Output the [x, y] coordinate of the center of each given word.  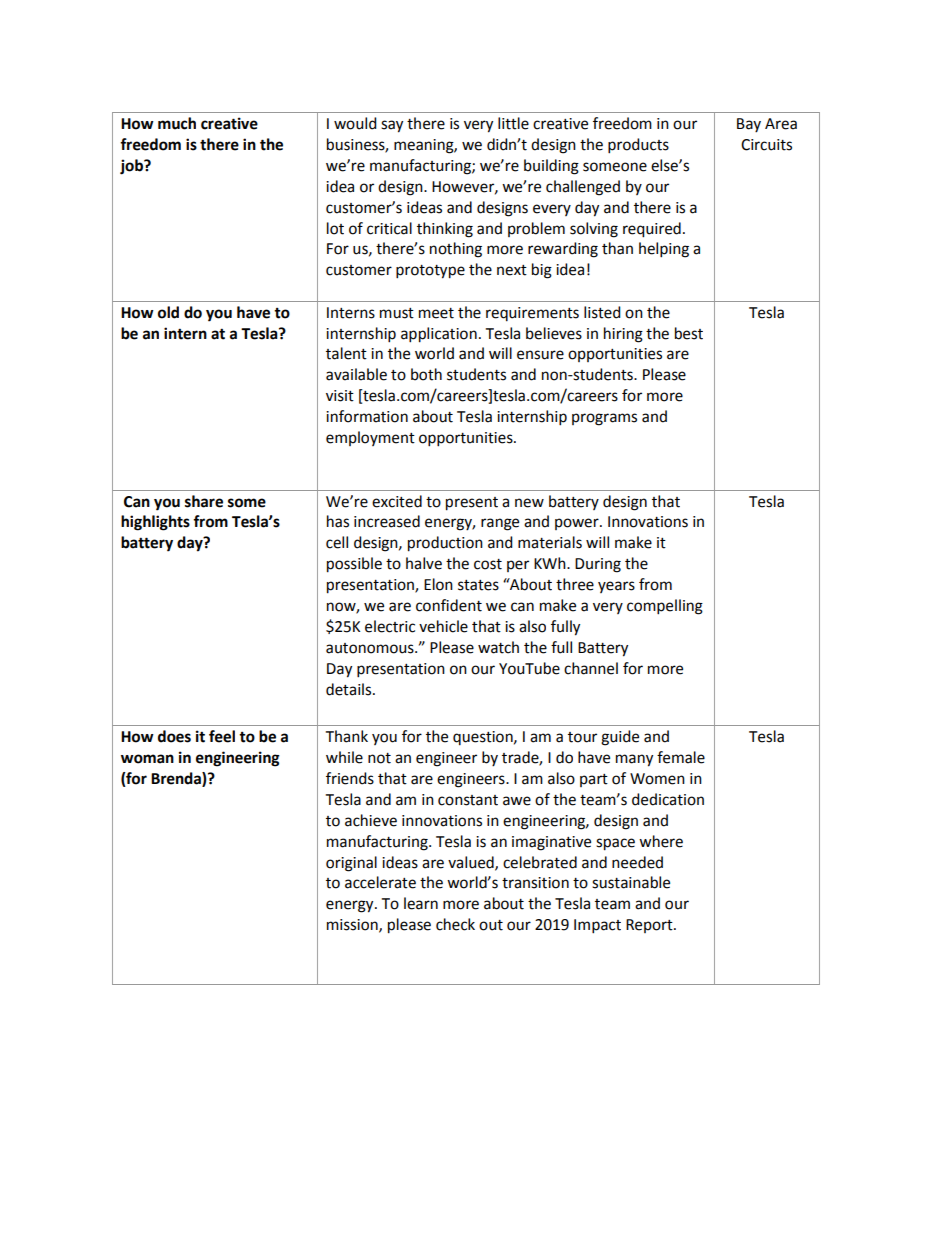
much [177, 123]
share [204, 501]
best [689, 333]
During [598, 565]
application [439, 335]
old [168, 312]
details [350, 689]
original [351, 864]
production [445, 544]
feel [222, 736]
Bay [749, 125]
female [681, 757]
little [513, 123]
